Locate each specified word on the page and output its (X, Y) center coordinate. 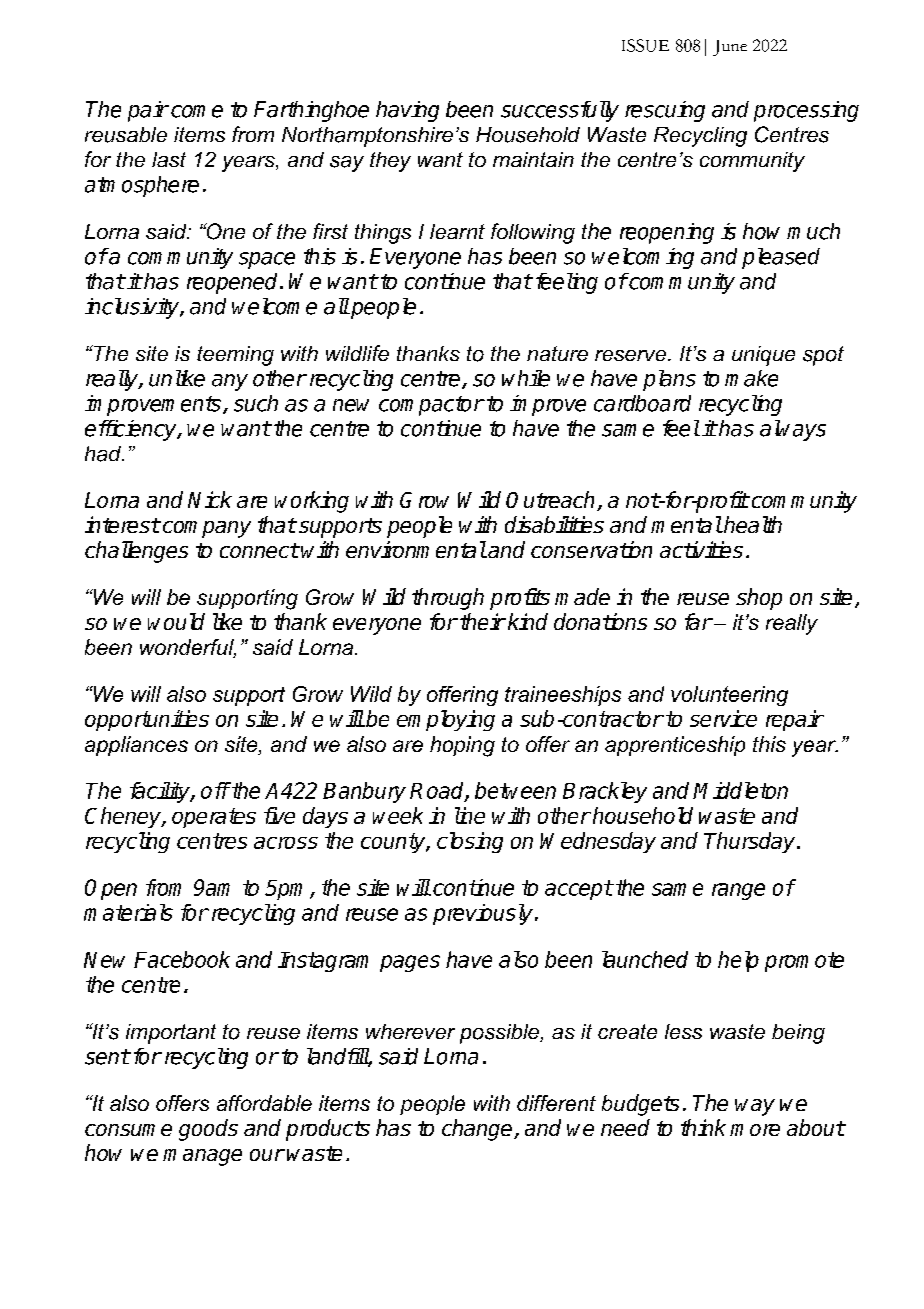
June (730, 48)
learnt (457, 231)
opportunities (147, 720)
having (407, 111)
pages (410, 963)
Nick (210, 499)
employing (446, 720)
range (738, 891)
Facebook (182, 959)
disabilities (554, 524)
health (752, 524)
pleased (781, 258)
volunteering (729, 696)
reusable (126, 135)
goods (208, 1130)
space (267, 260)
